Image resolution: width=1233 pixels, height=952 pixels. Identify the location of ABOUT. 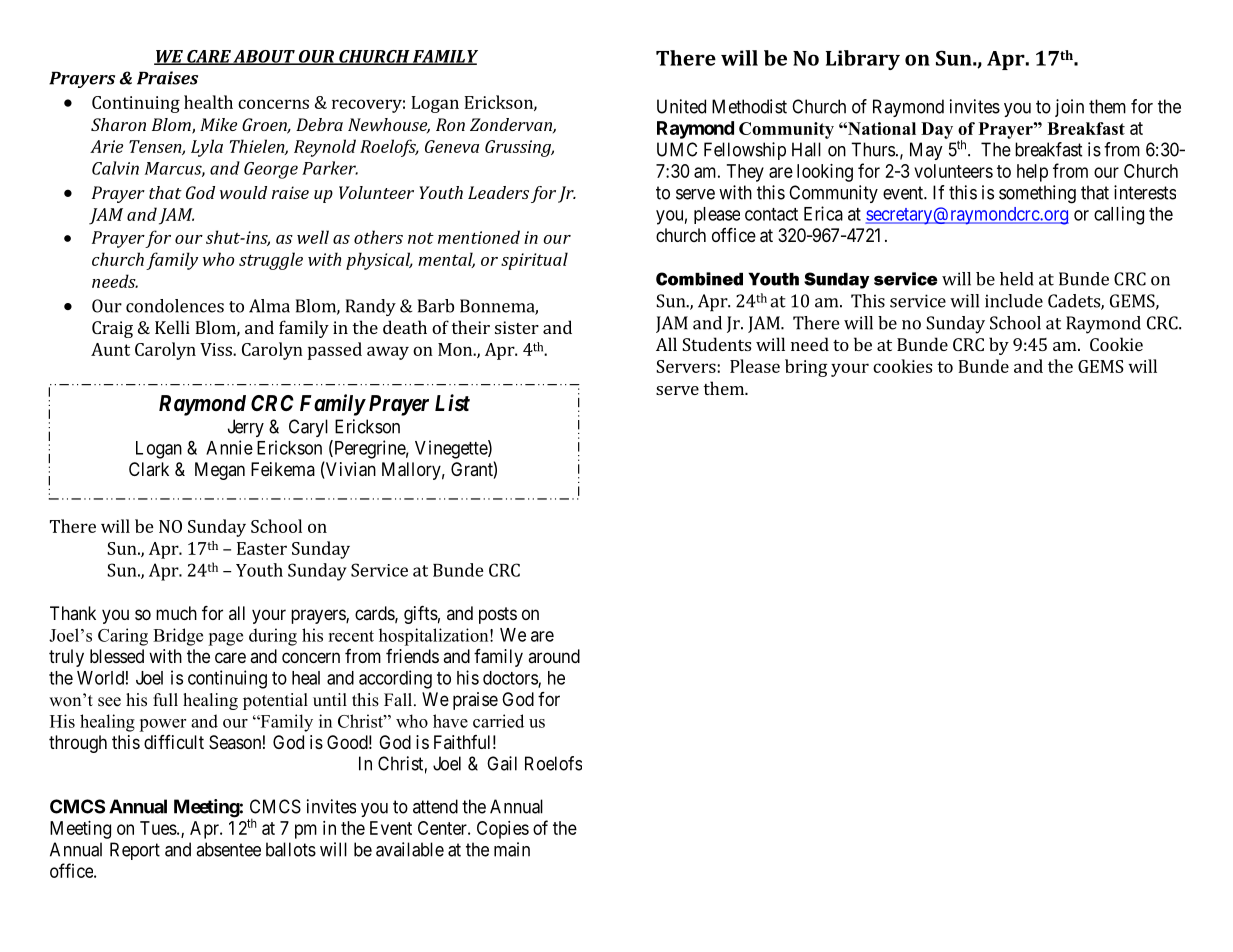
(264, 57).
